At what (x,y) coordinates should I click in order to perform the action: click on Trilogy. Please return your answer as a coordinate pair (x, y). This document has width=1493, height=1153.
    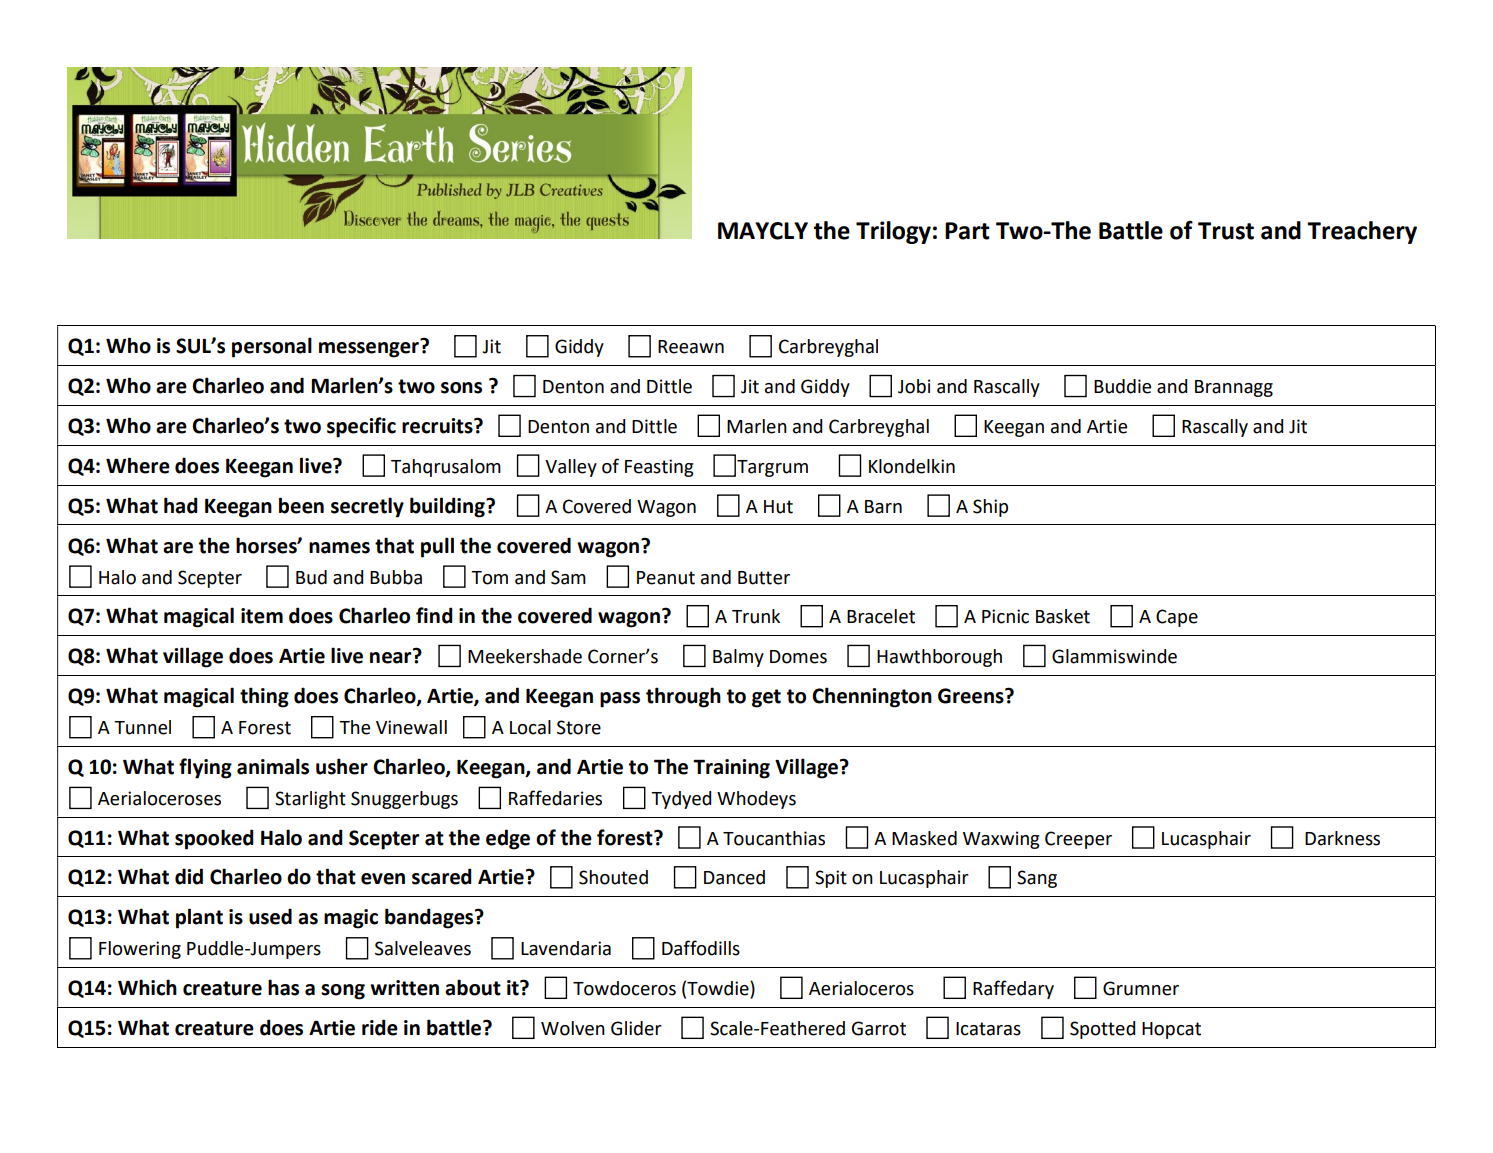
    Looking at the image, I should click on (893, 232).
